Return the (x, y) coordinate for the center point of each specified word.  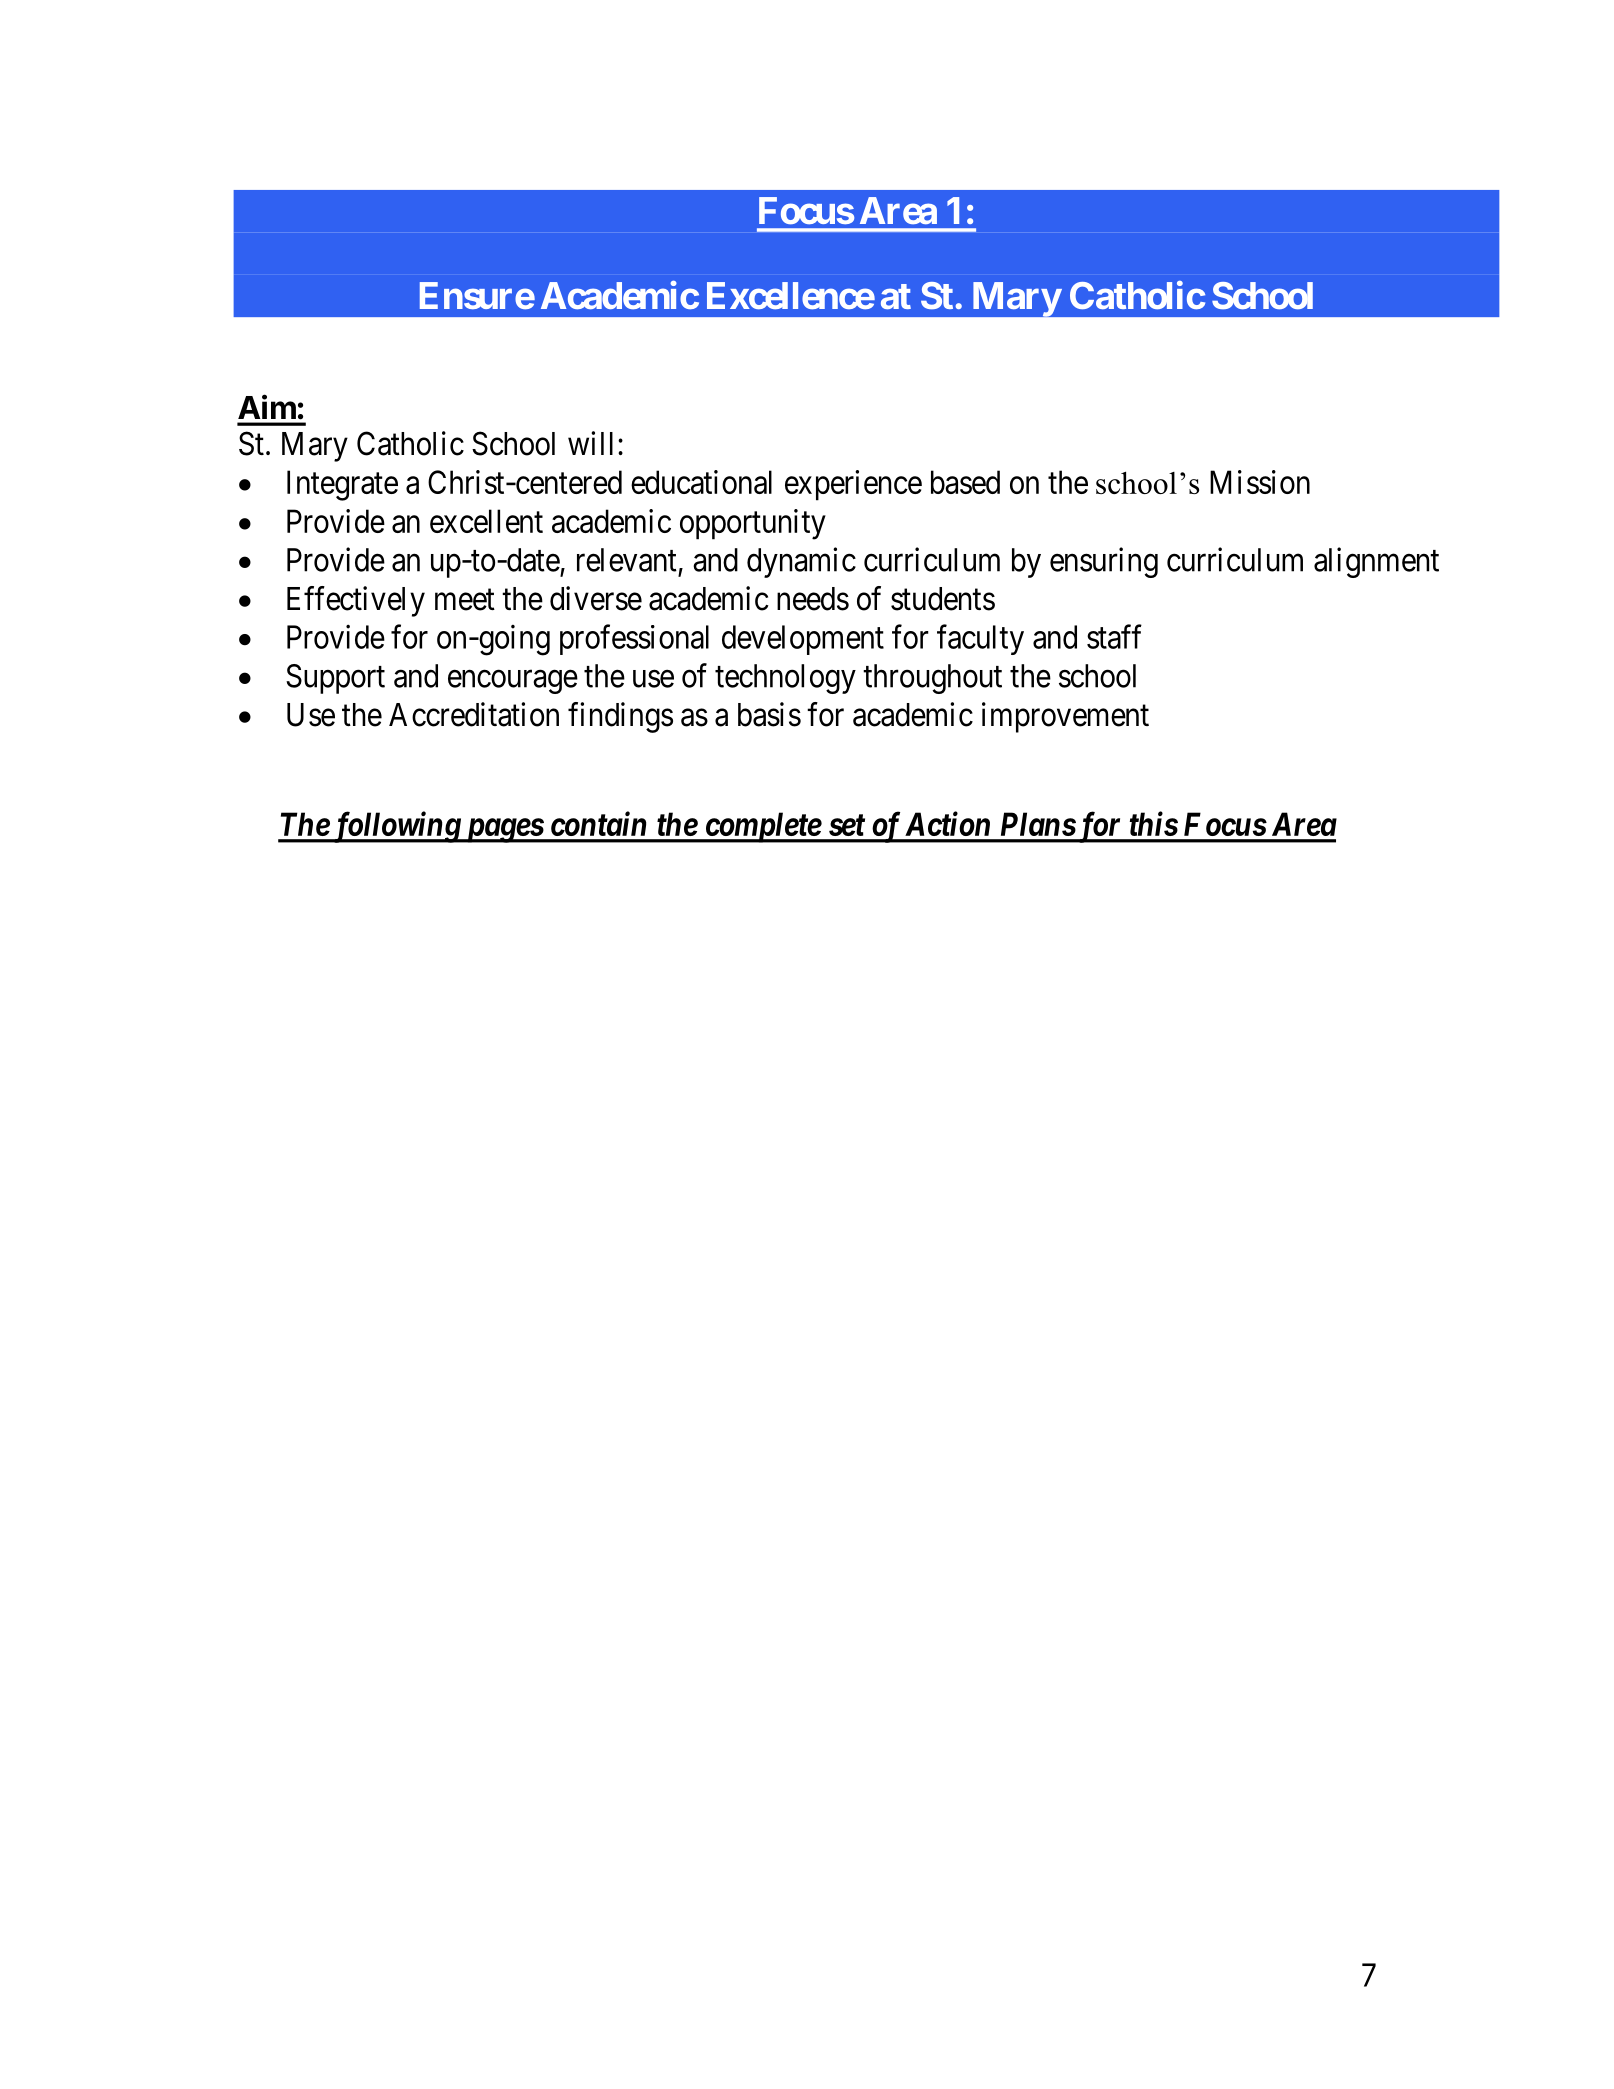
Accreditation (474, 714)
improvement (1065, 717)
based (965, 482)
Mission (1260, 482)
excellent (486, 521)
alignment (1376, 562)
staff (1114, 637)
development (803, 640)
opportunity (753, 524)
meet (465, 600)
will (590, 443)
